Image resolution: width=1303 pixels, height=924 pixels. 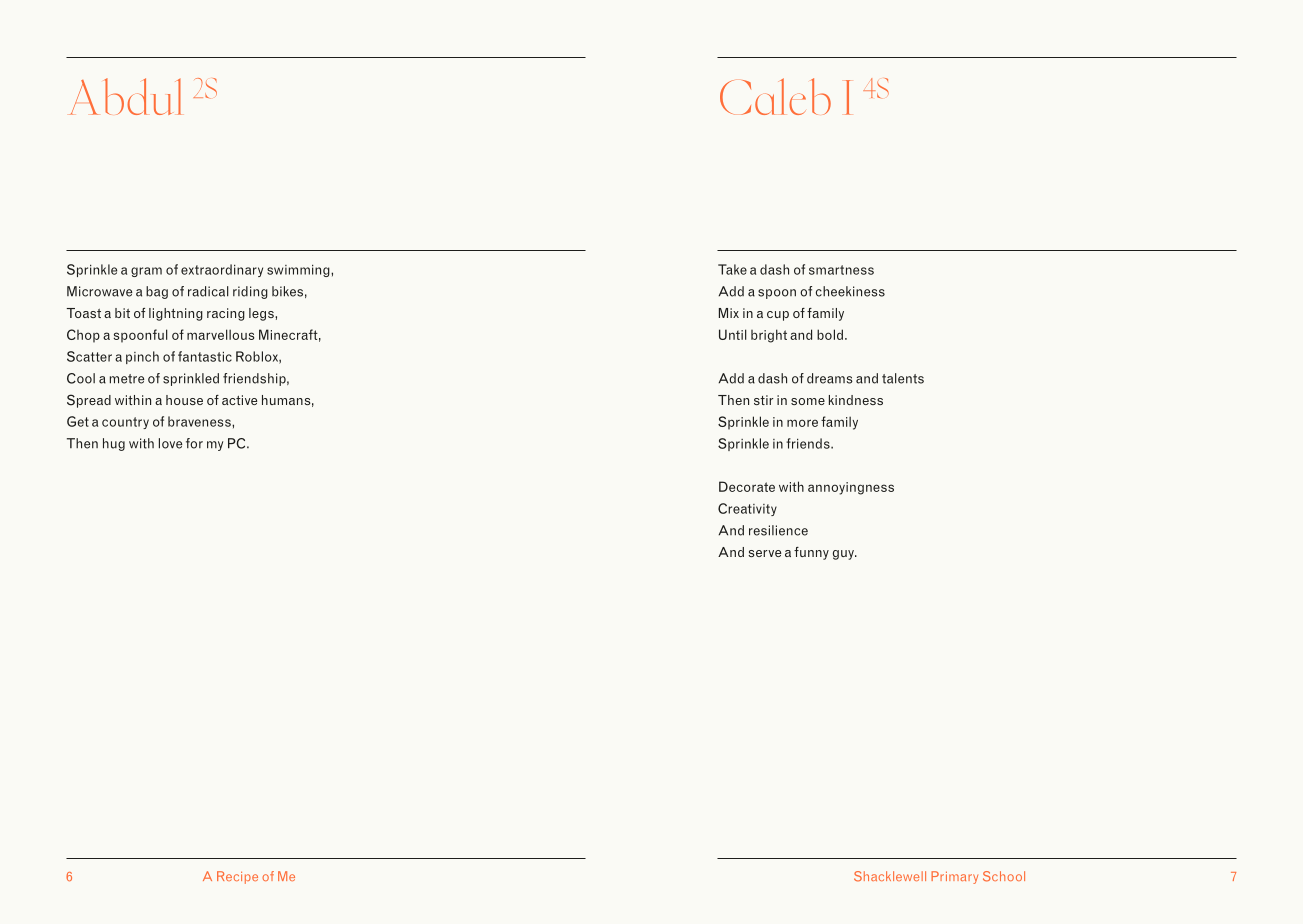 What do you see at coordinates (954, 877) in the page?
I see `Primary` at bounding box center [954, 877].
